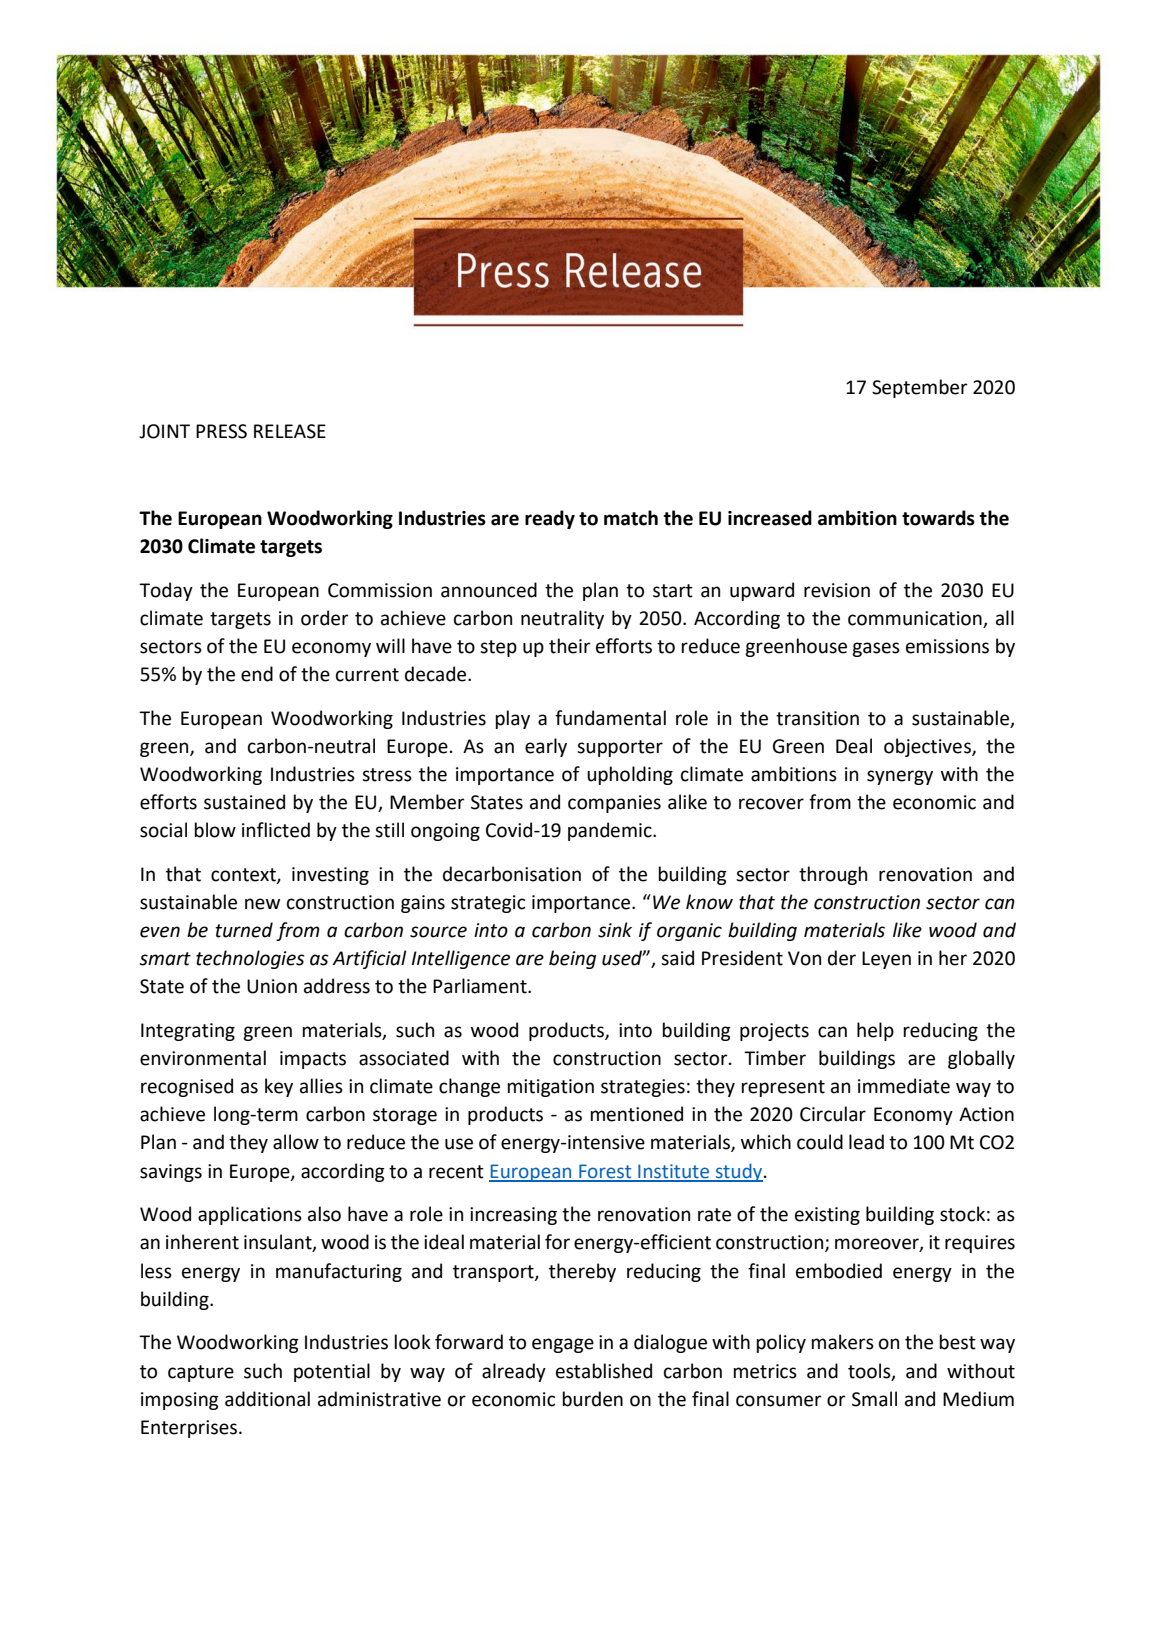 This page has width=1155, height=1634. Describe the element at coordinates (262, 904) in the page. I see `new` at that location.
